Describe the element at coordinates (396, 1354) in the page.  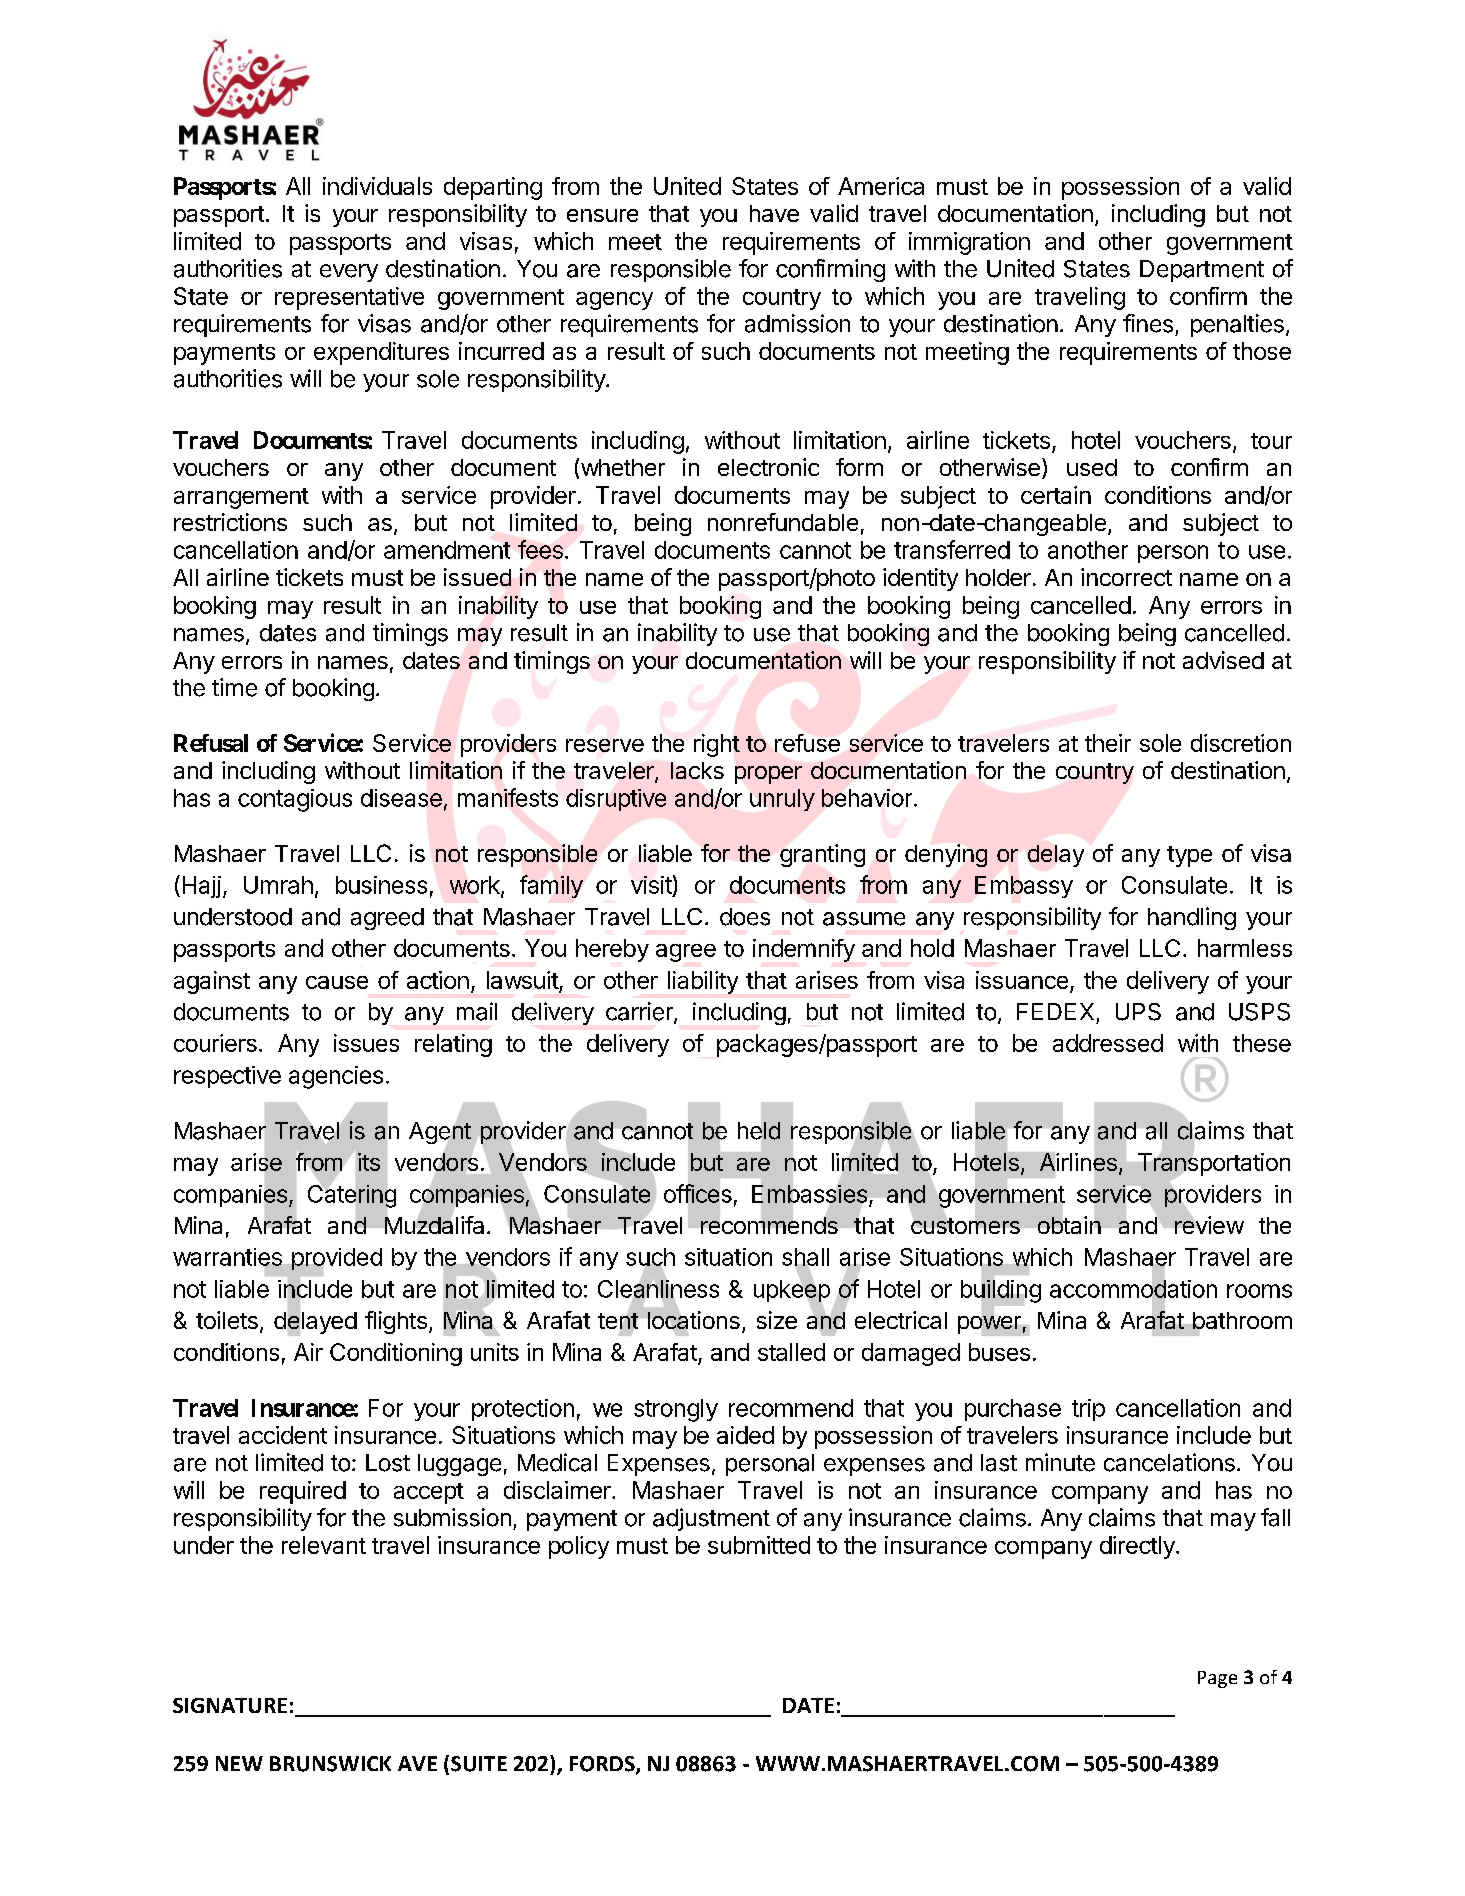
I see `Conditioning` at that location.
